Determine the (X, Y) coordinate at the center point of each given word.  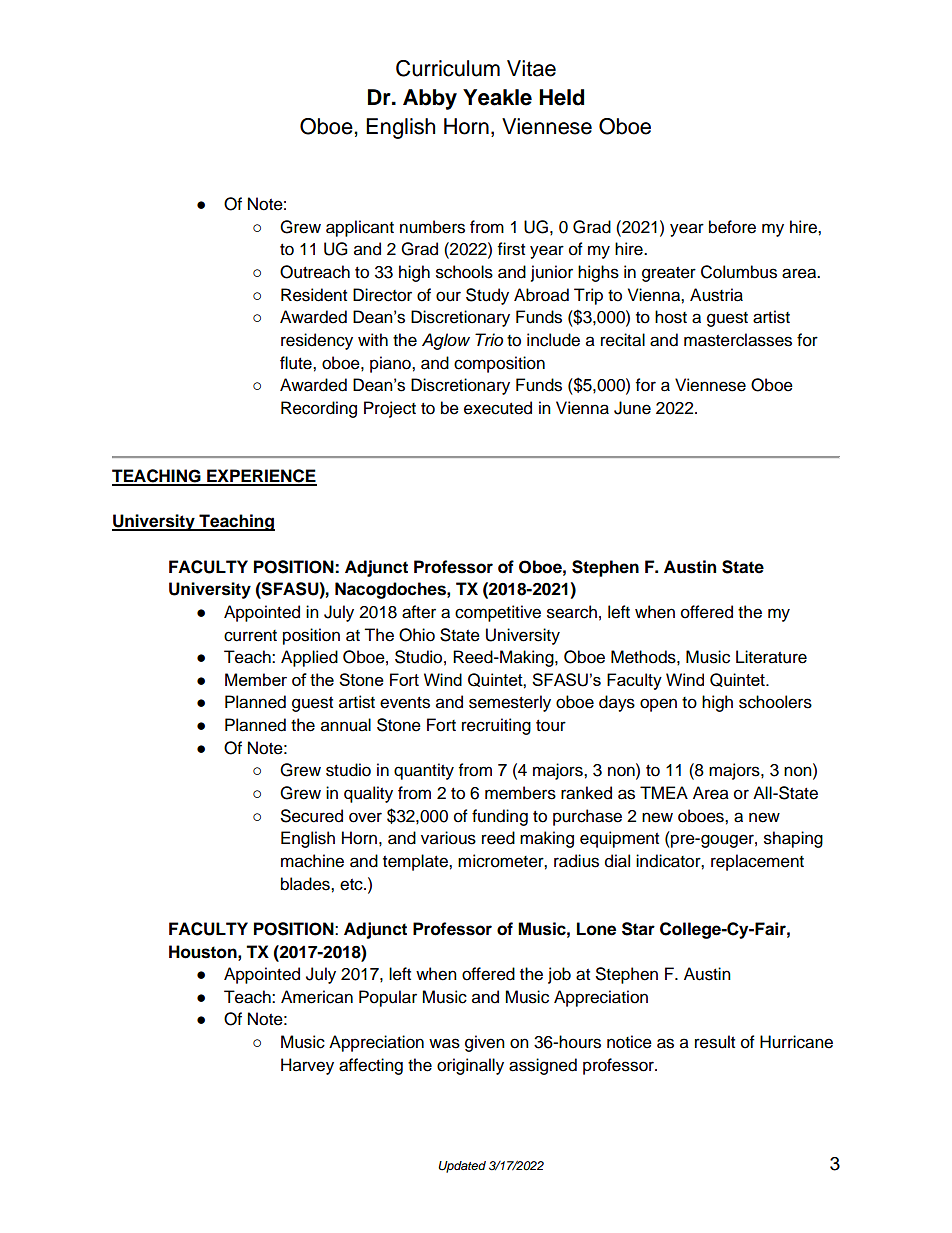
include (553, 340)
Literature (771, 657)
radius (576, 861)
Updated (462, 1167)
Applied (309, 658)
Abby (430, 99)
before (732, 227)
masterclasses (738, 340)
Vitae (531, 68)
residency (317, 341)
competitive (498, 613)
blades (306, 884)
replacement (757, 862)
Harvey (307, 1066)
